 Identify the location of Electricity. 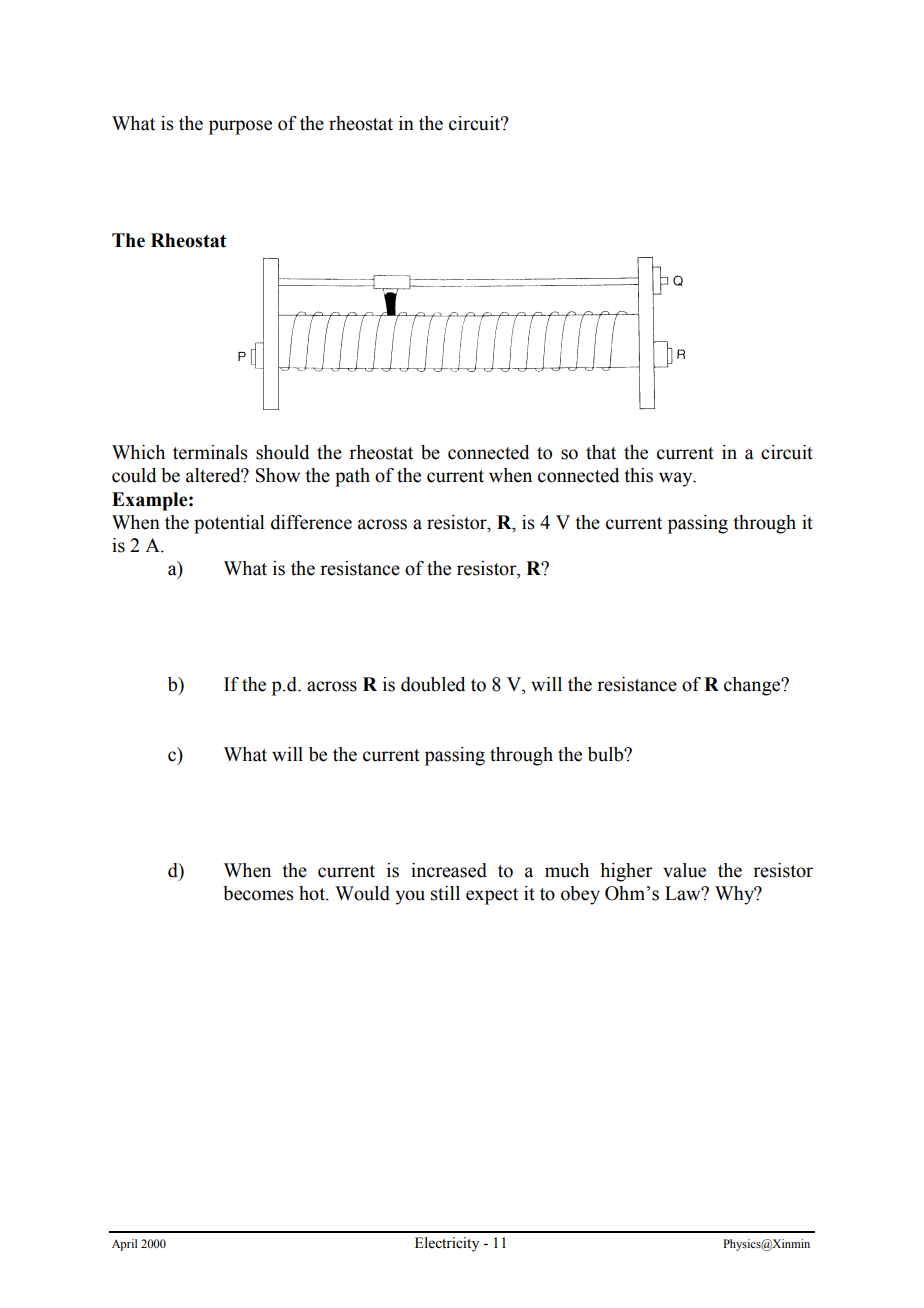
(447, 1244).
